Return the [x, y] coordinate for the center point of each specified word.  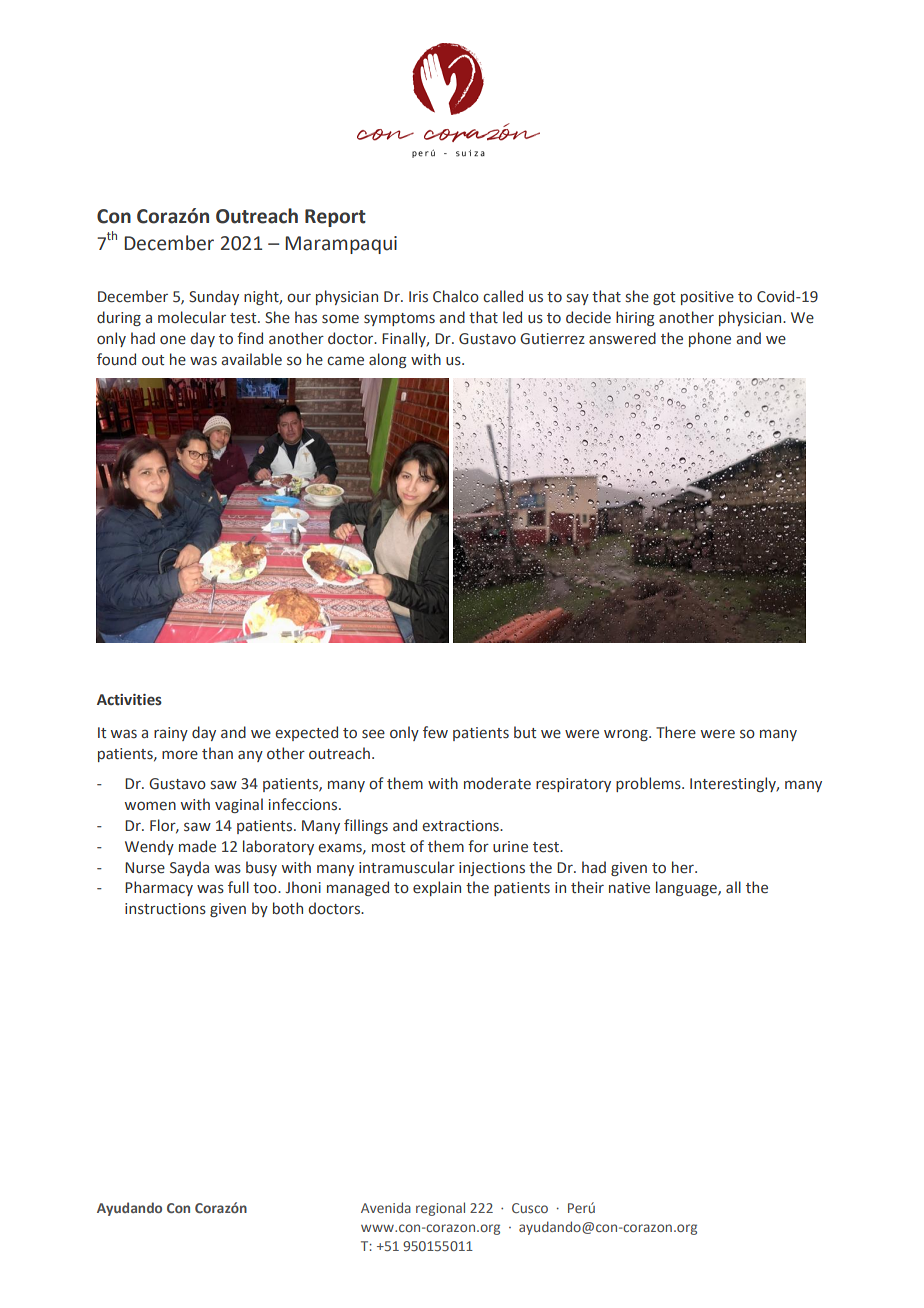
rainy [171, 734]
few [435, 732]
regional [440, 1209]
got [664, 298]
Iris [418, 296]
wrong [627, 735]
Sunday [214, 297]
